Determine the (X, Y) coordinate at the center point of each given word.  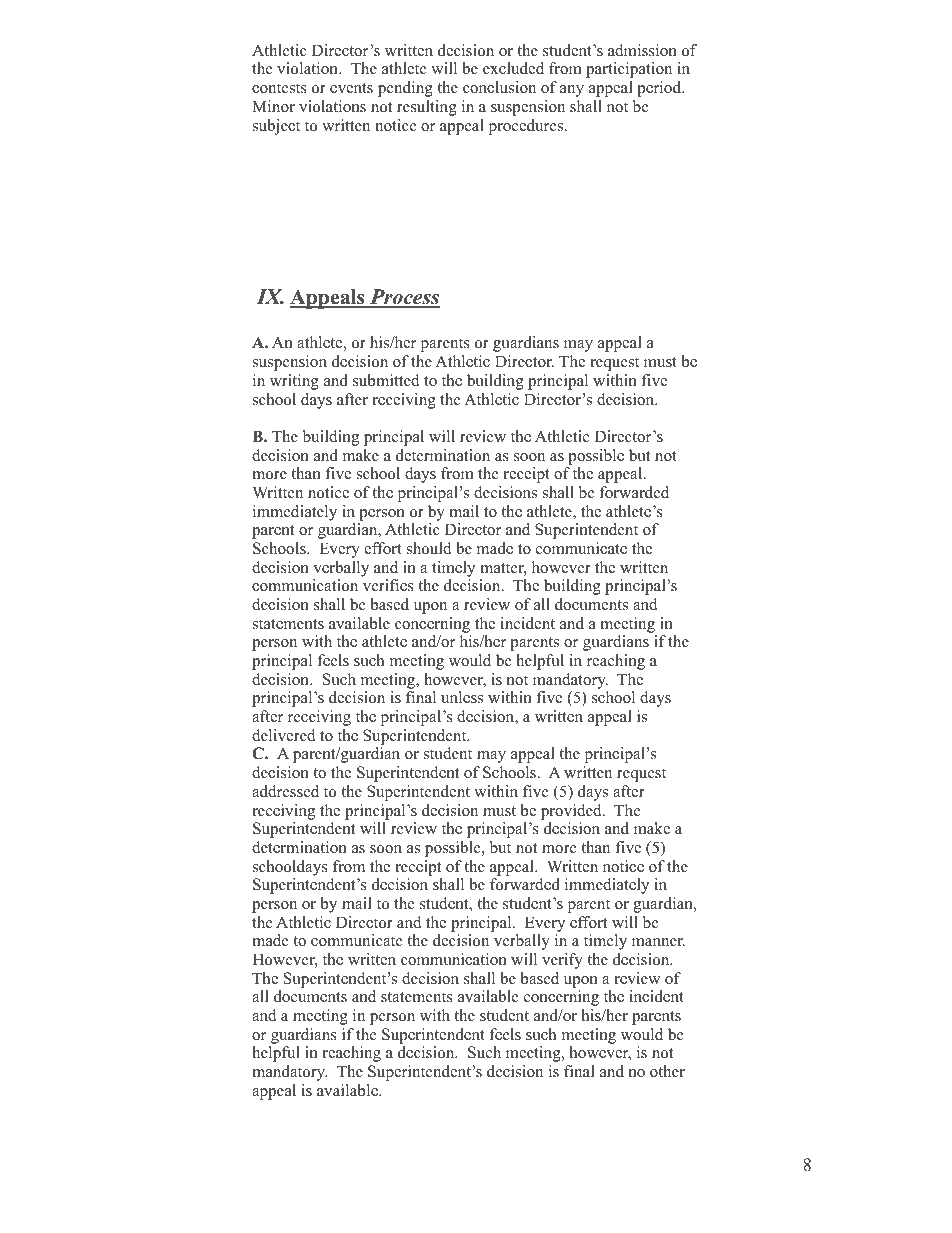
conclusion (499, 87)
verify (562, 961)
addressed (285, 791)
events (351, 88)
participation (629, 70)
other (667, 1071)
